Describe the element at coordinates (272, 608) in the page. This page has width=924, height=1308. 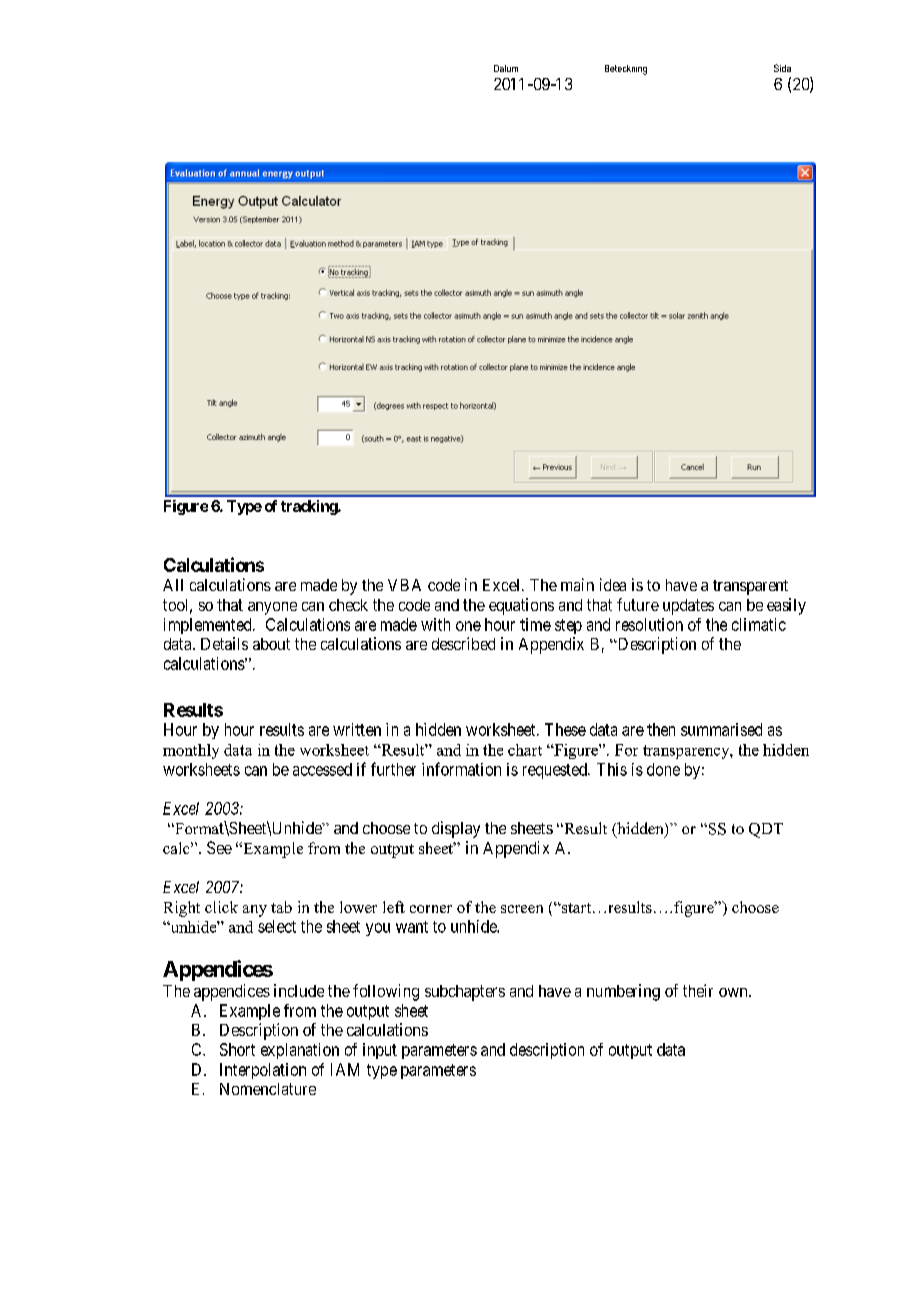
I see `anyone` at that location.
